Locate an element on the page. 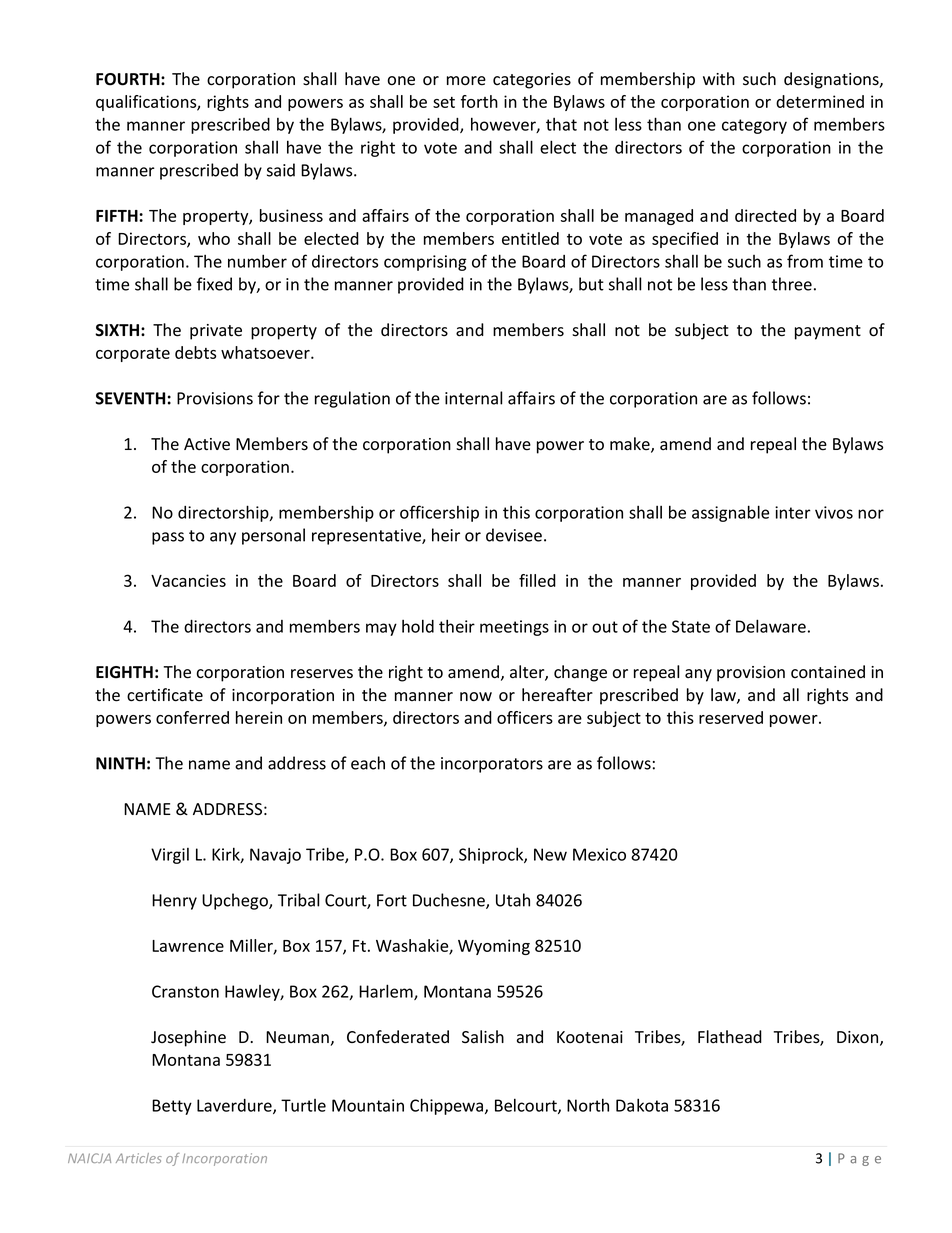 This image has height=1233, width=952. Chippewa is located at coordinates (446, 1106).
